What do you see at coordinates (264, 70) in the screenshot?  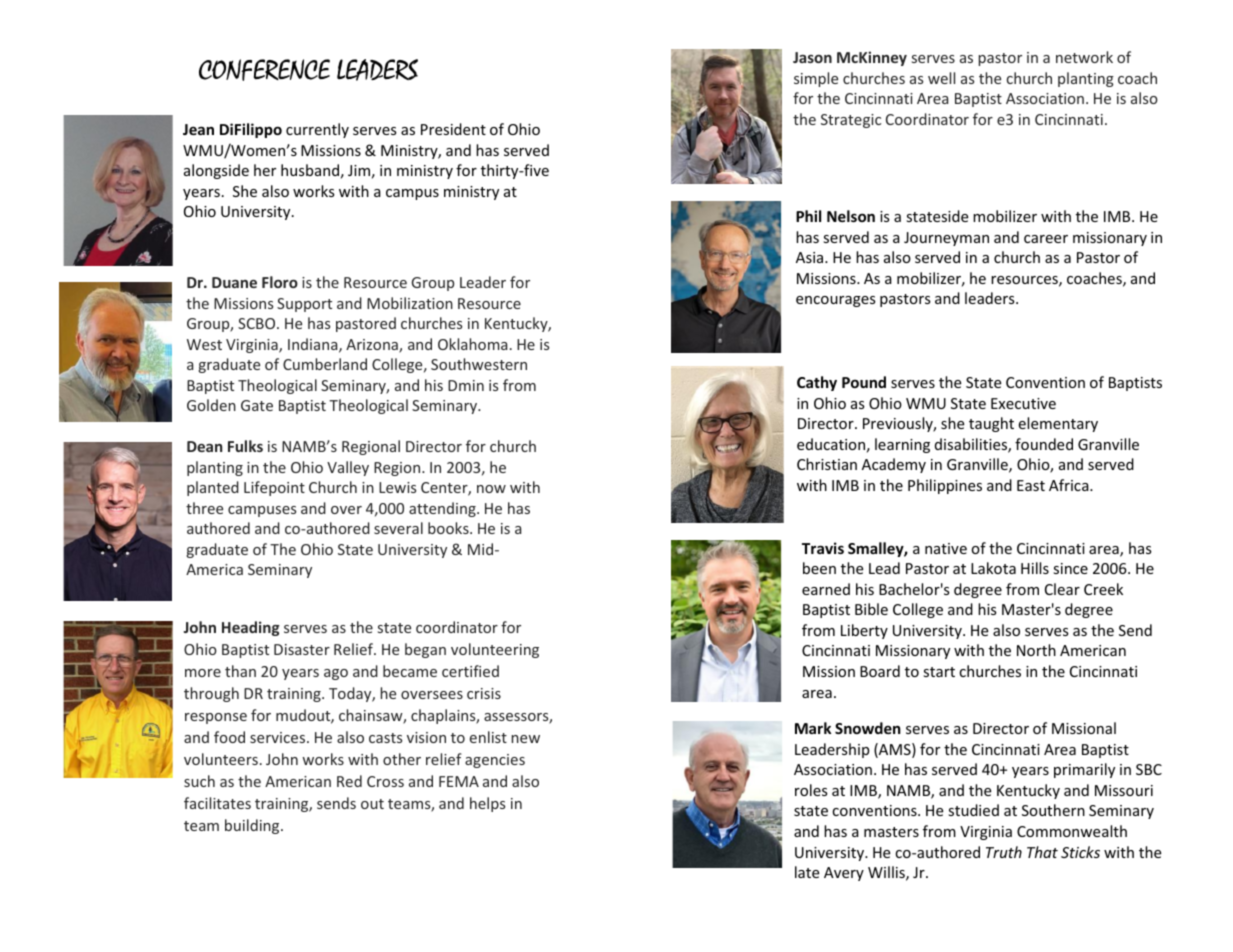 I see `CONFERENCE` at bounding box center [264, 70].
